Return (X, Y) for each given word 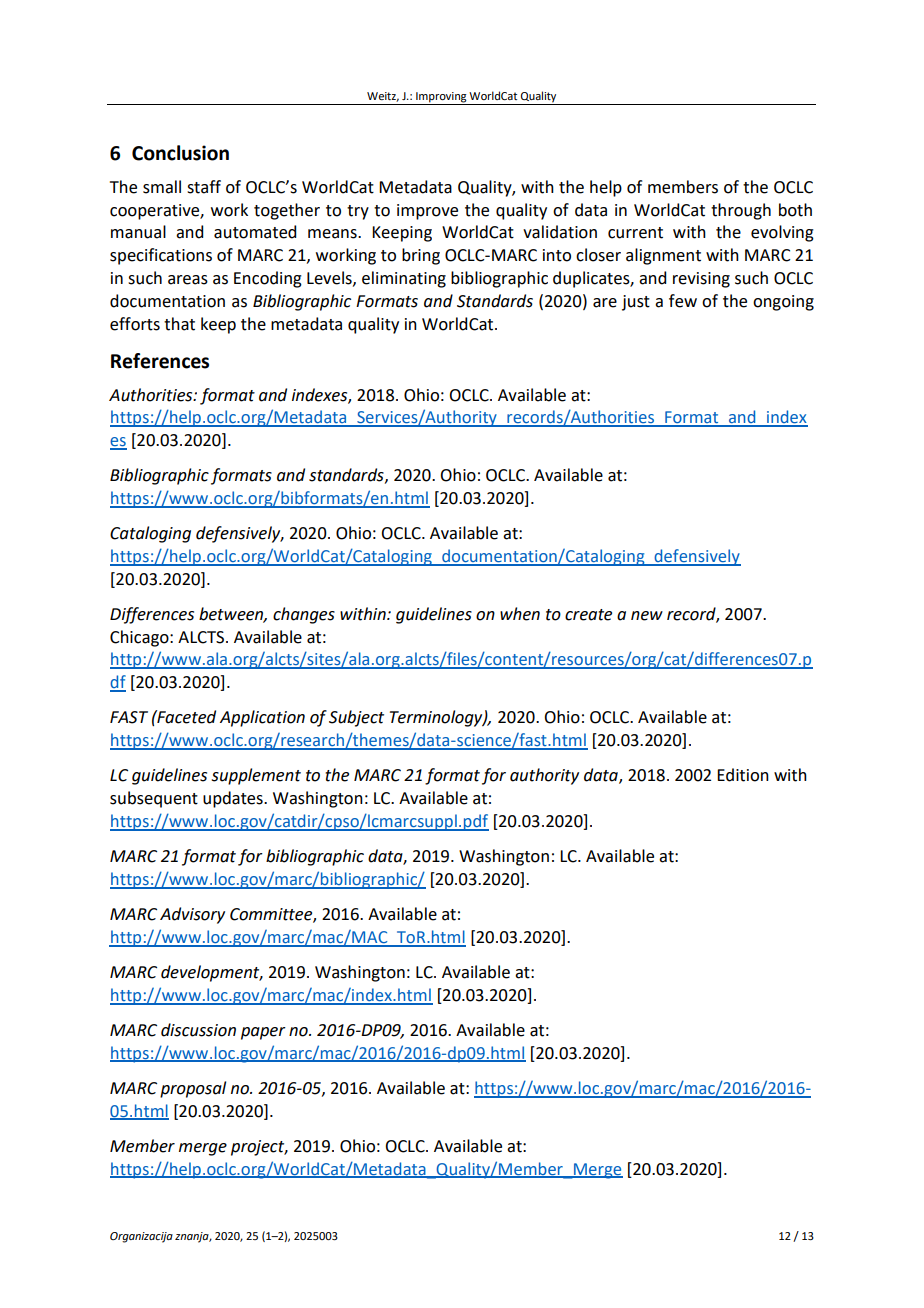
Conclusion (180, 153)
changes (304, 615)
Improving (441, 97)
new (647, 616)
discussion (198, 1030)
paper (263, 1033)
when (520, 614)
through (741, 211)
